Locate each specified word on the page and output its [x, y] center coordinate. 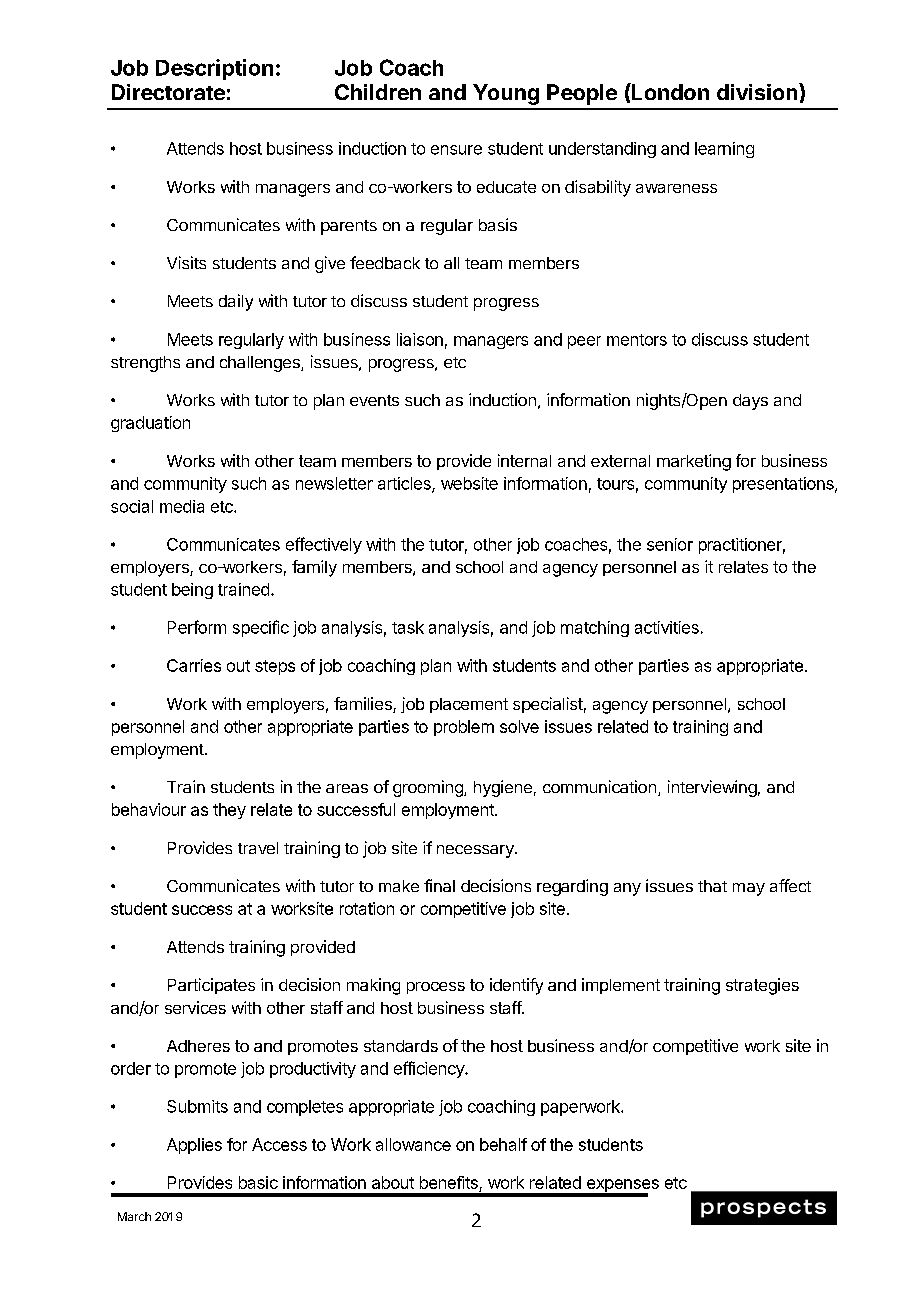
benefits [449, 1182]
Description [214, 69]
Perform [197, 627]
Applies [194, 1146]
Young [506, 94]
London [669, 91]
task [408, 627]
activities [667, 627]
